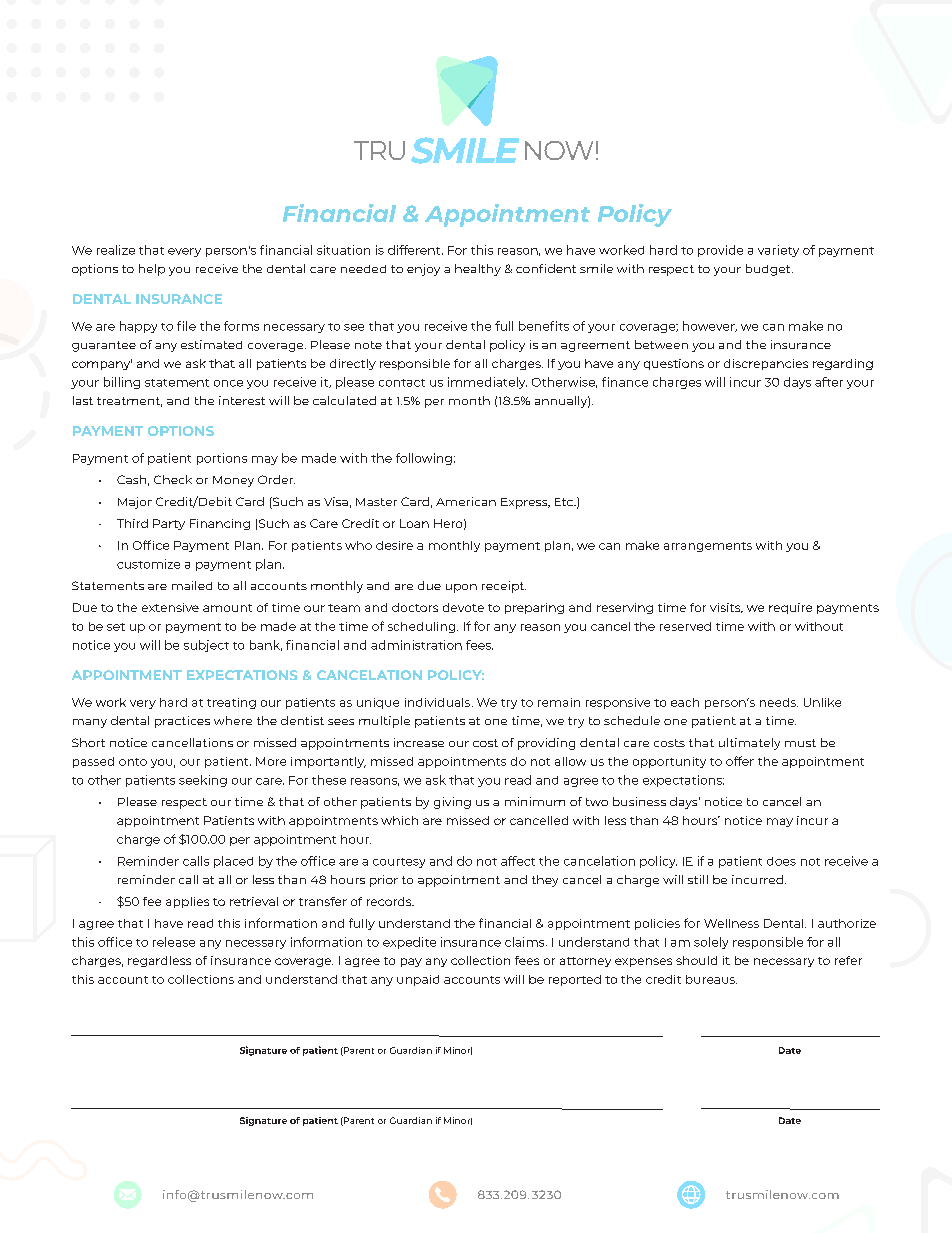  What do you see at coordinates (478, 270) in the document?
I see `healthy` at bounding box center [478, 270].
